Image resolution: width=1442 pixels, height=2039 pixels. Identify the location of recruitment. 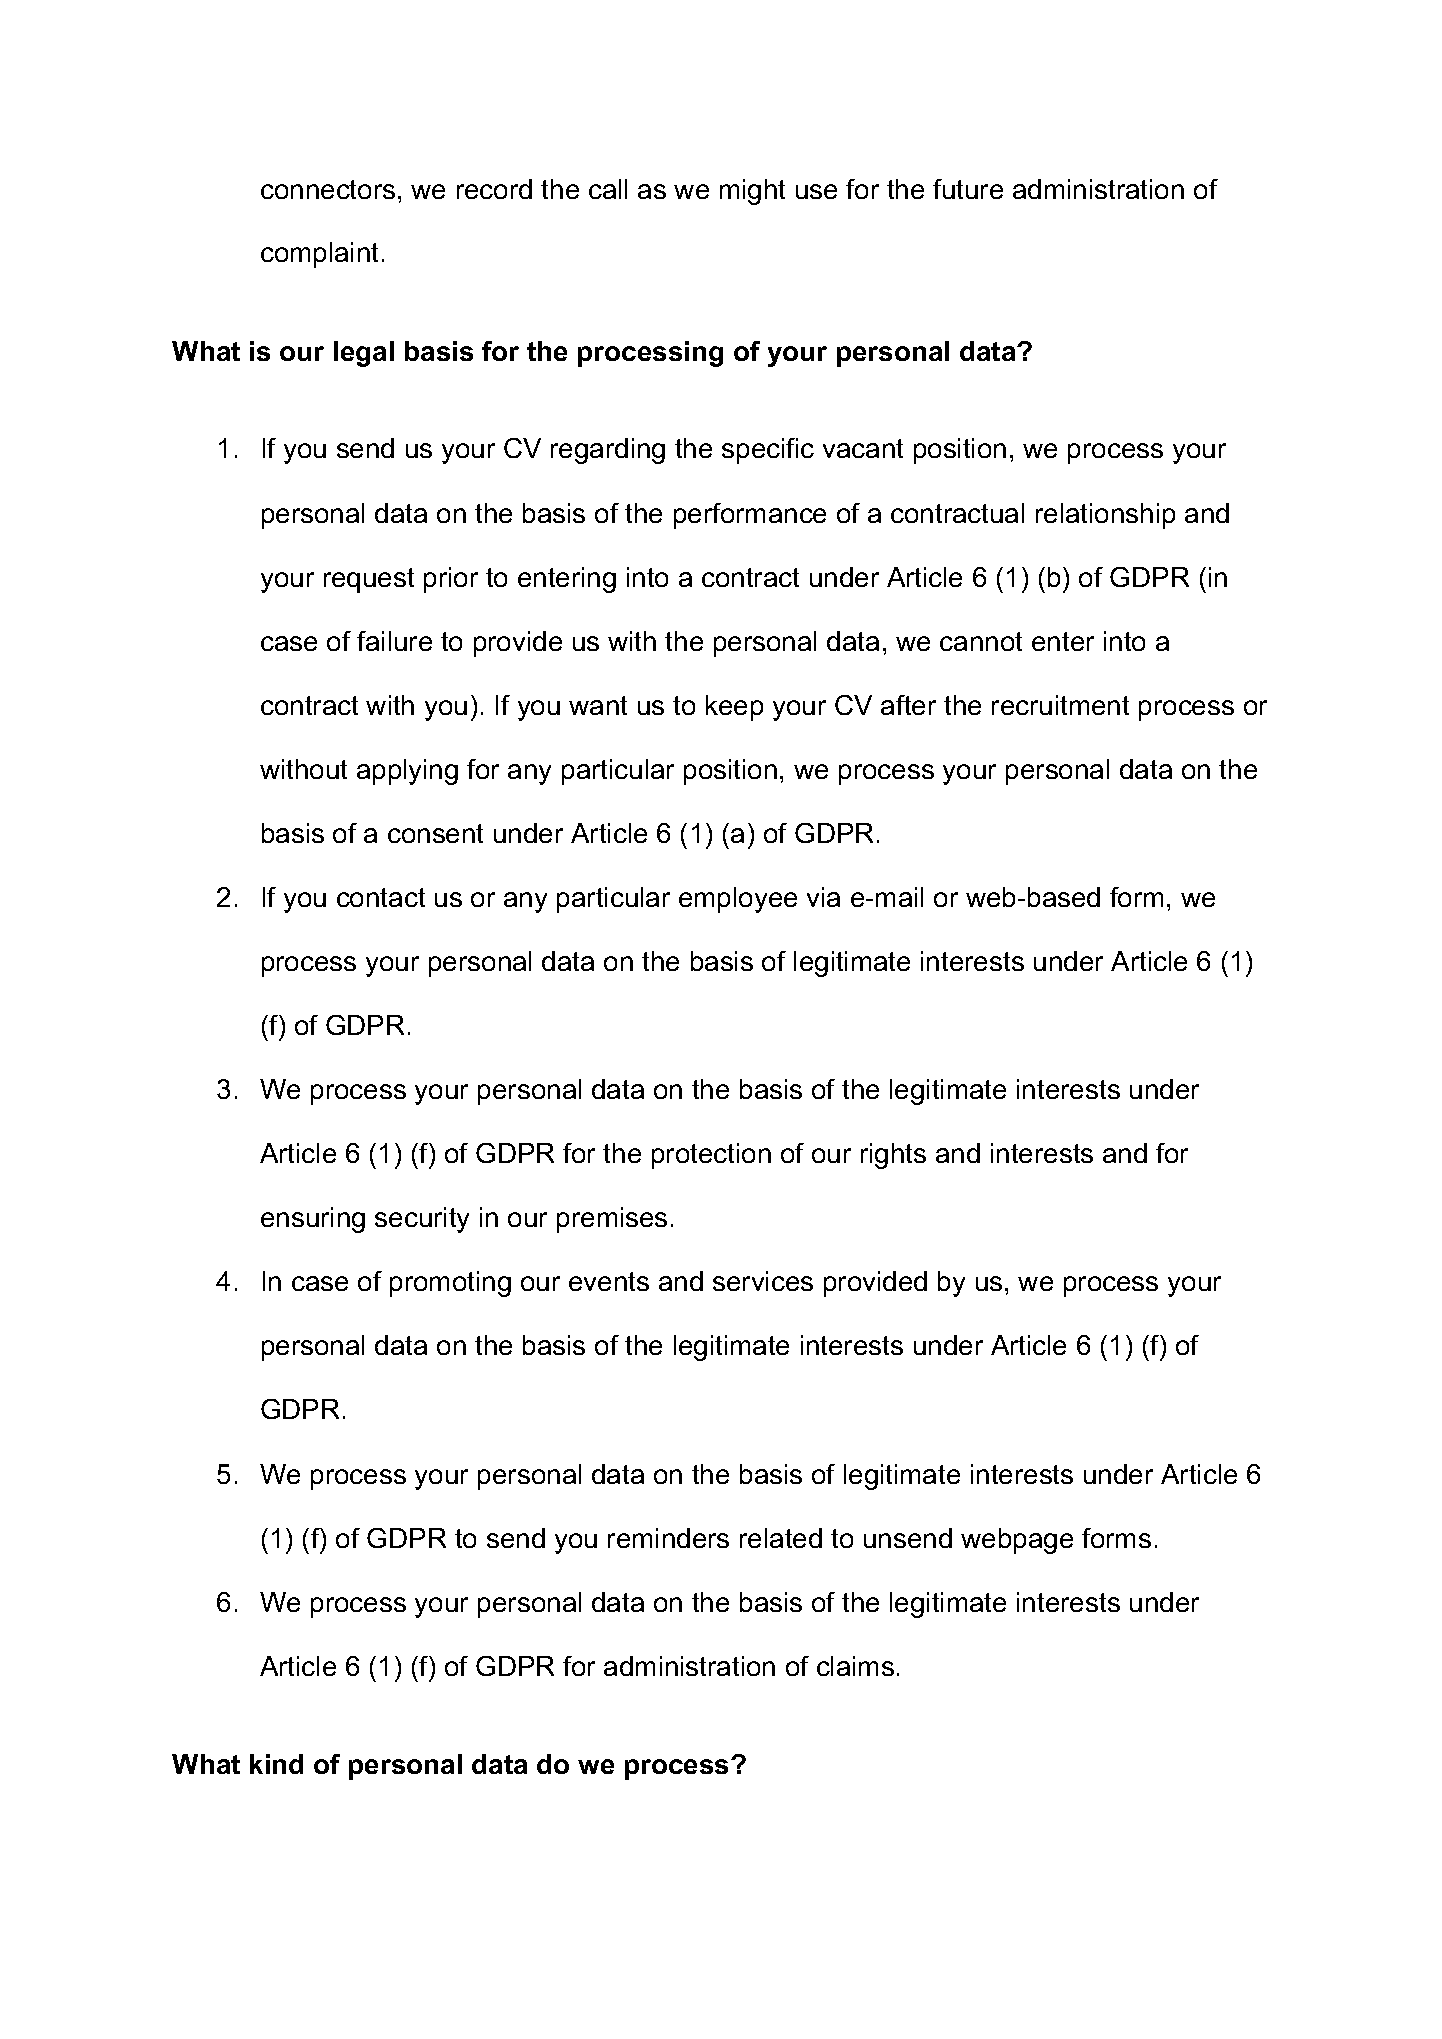
(1060, 705).
